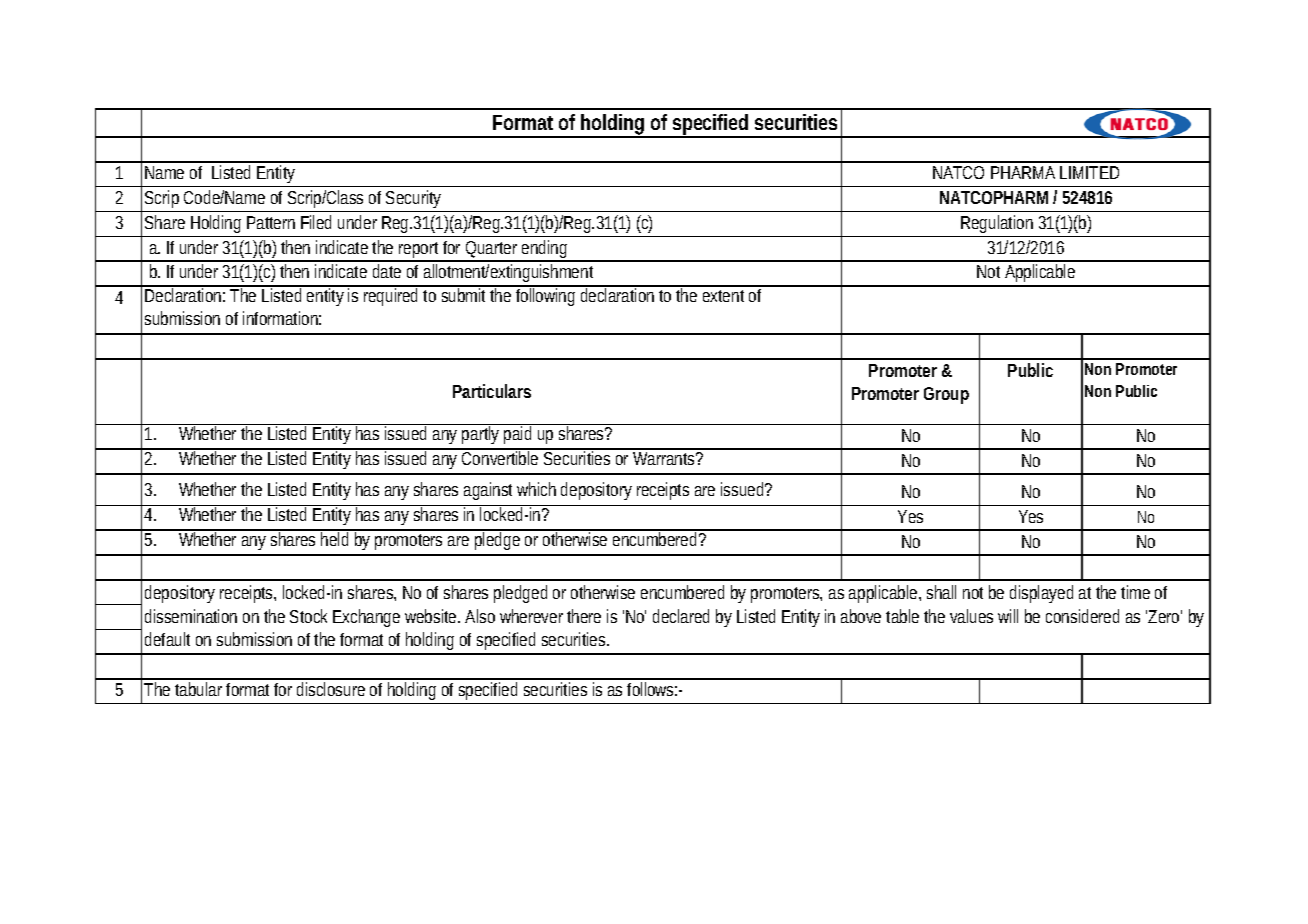 Image resolution: width=1308 pixels, height=924 pixels. What do you see at coordinates (946, 395) in the screenshot?
I see `Group` at bounding box center [946, 395].
